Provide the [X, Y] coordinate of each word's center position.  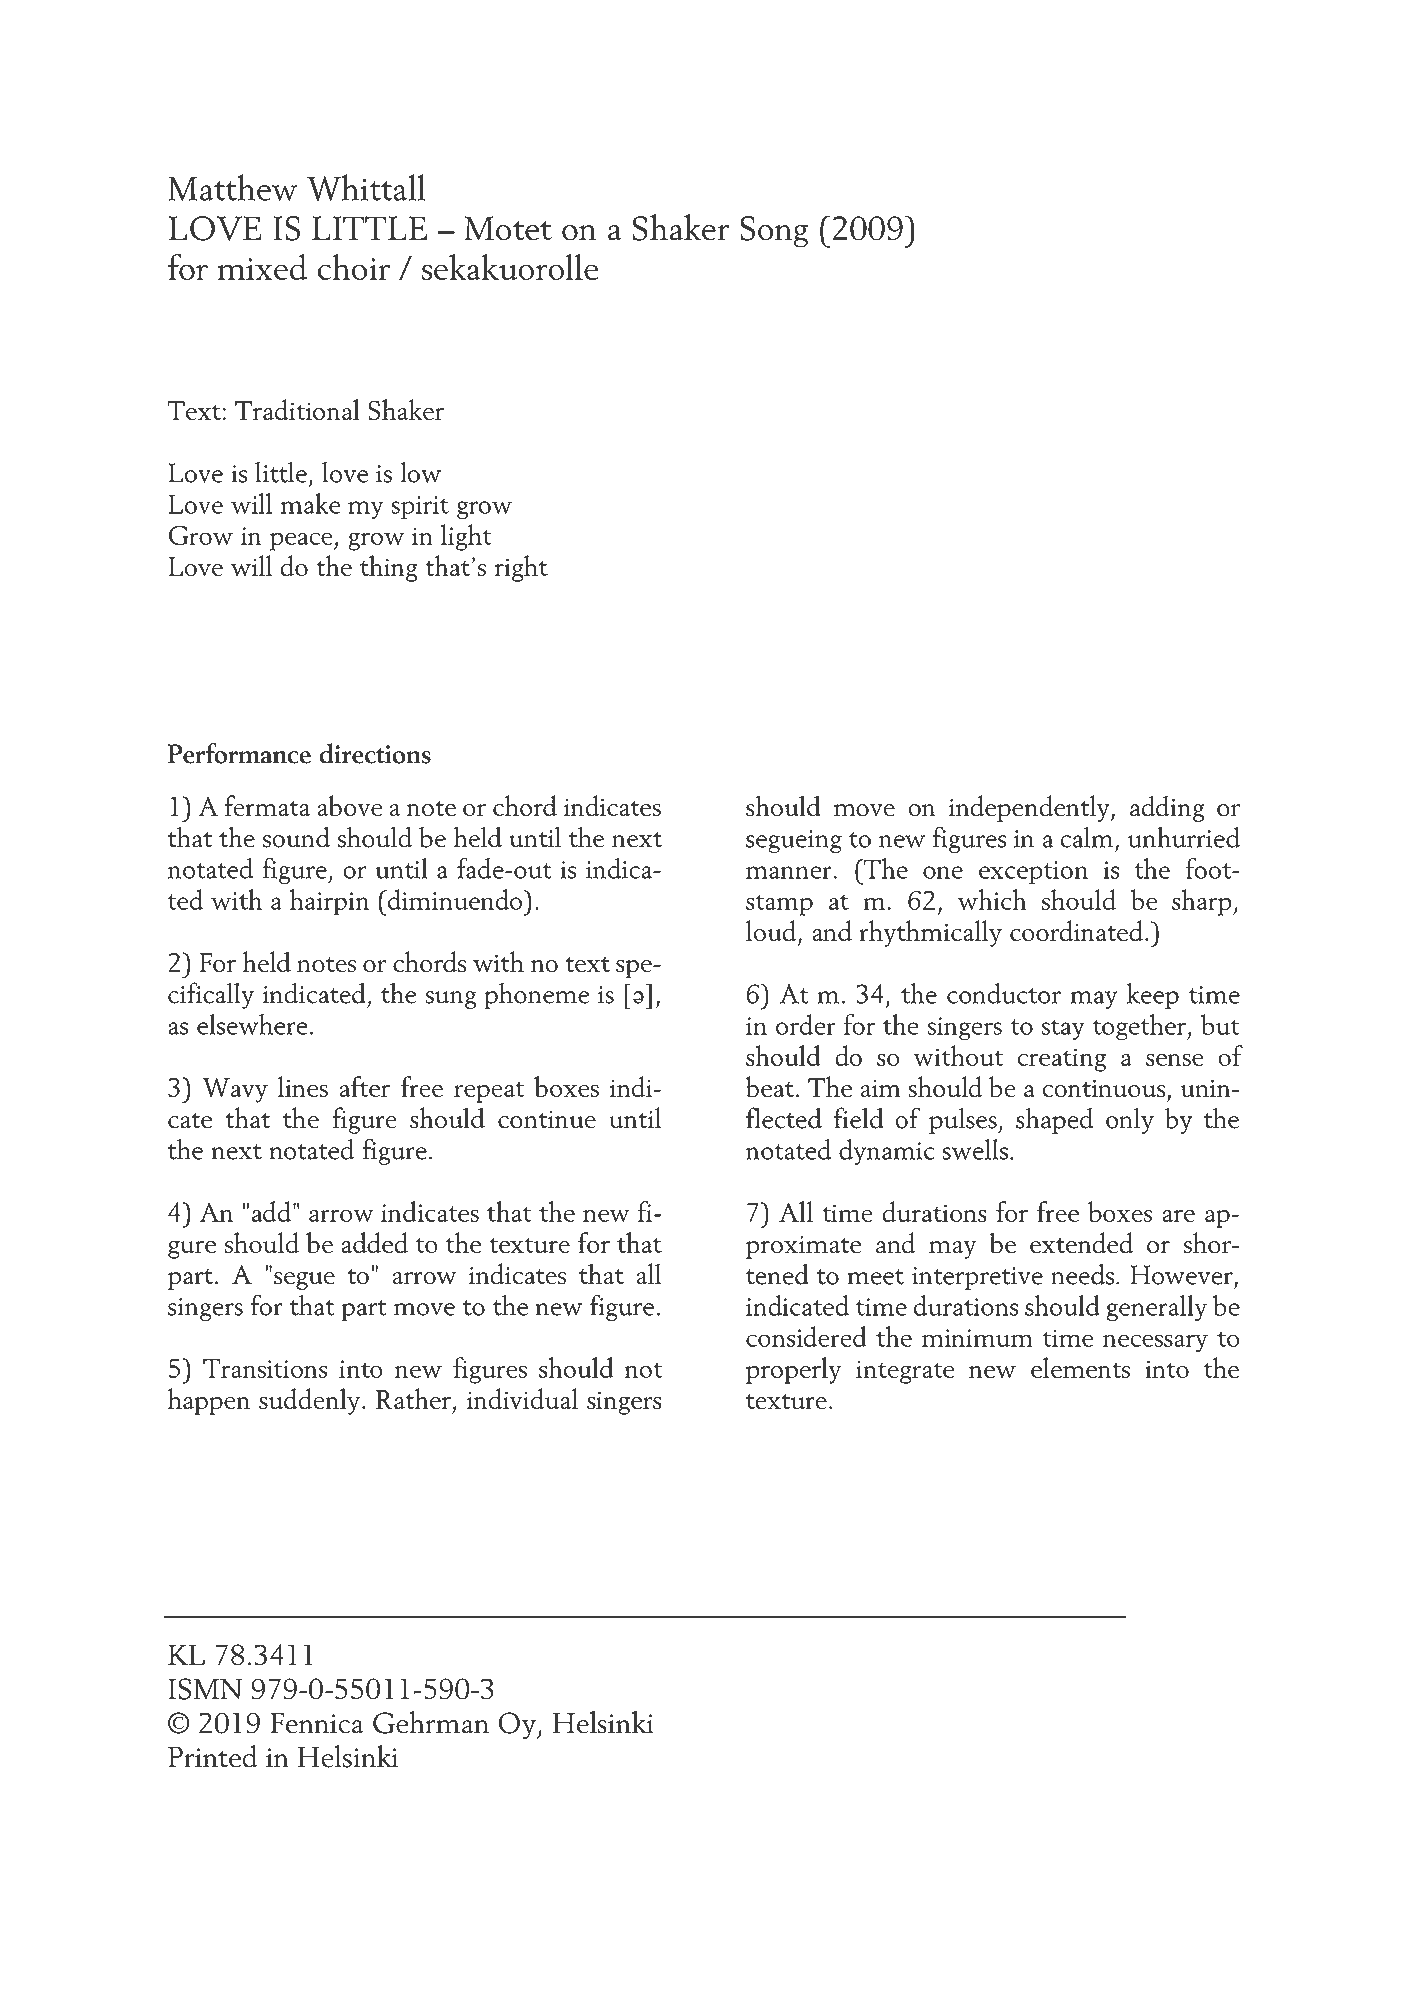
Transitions [265, 1368]
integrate [905, 1372]
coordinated [1076, 931]
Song [774, 232]
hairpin [329, 902]
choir [354, 266]
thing [389, 568]
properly [793, 1370]
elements [1080, 1367]
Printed [213, 1756]
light [466, 537]
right [521, 568]
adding [1167, 808]
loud [771, 930]
